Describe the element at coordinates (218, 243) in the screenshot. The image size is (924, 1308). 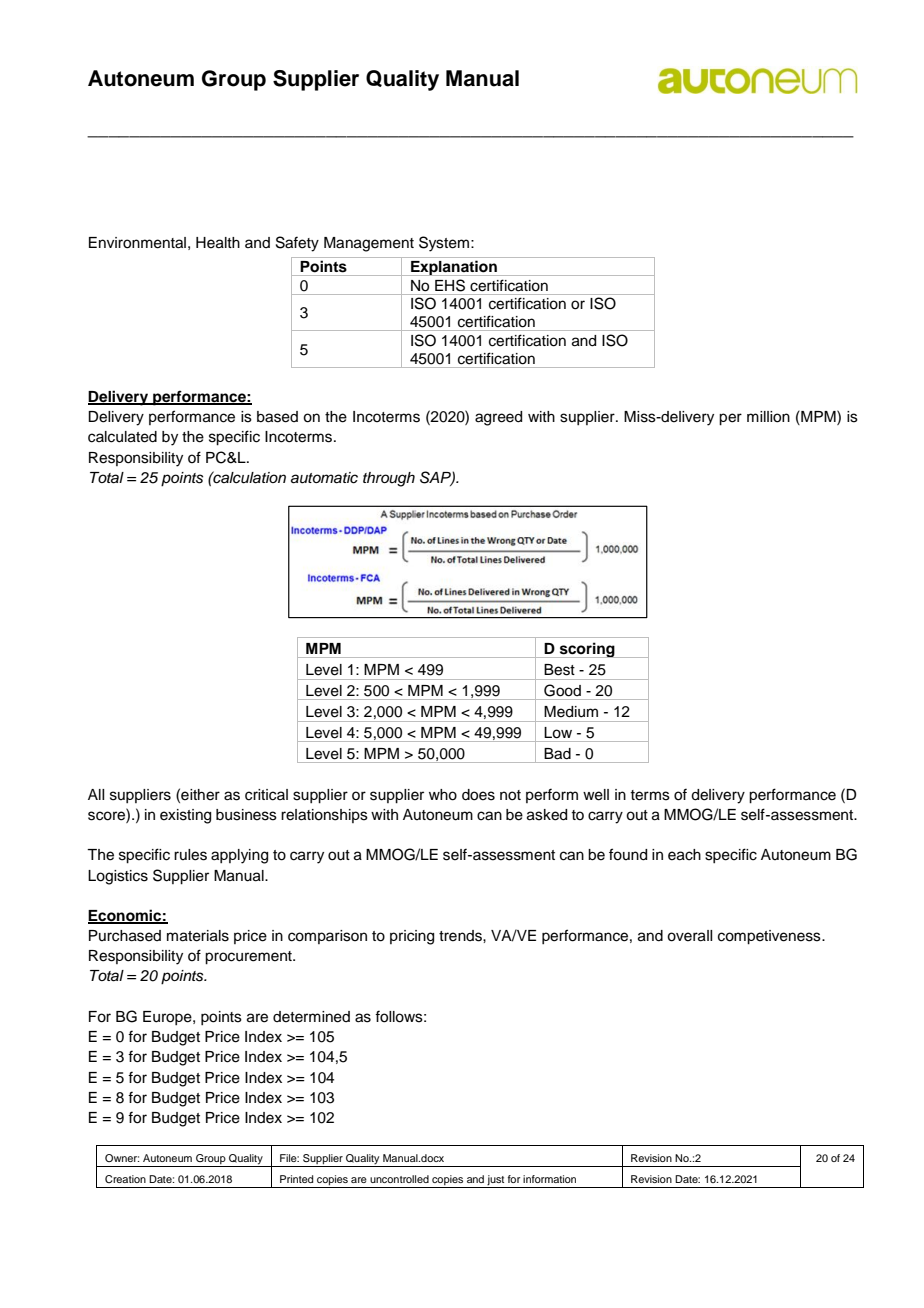
I see `Health` at that location.
